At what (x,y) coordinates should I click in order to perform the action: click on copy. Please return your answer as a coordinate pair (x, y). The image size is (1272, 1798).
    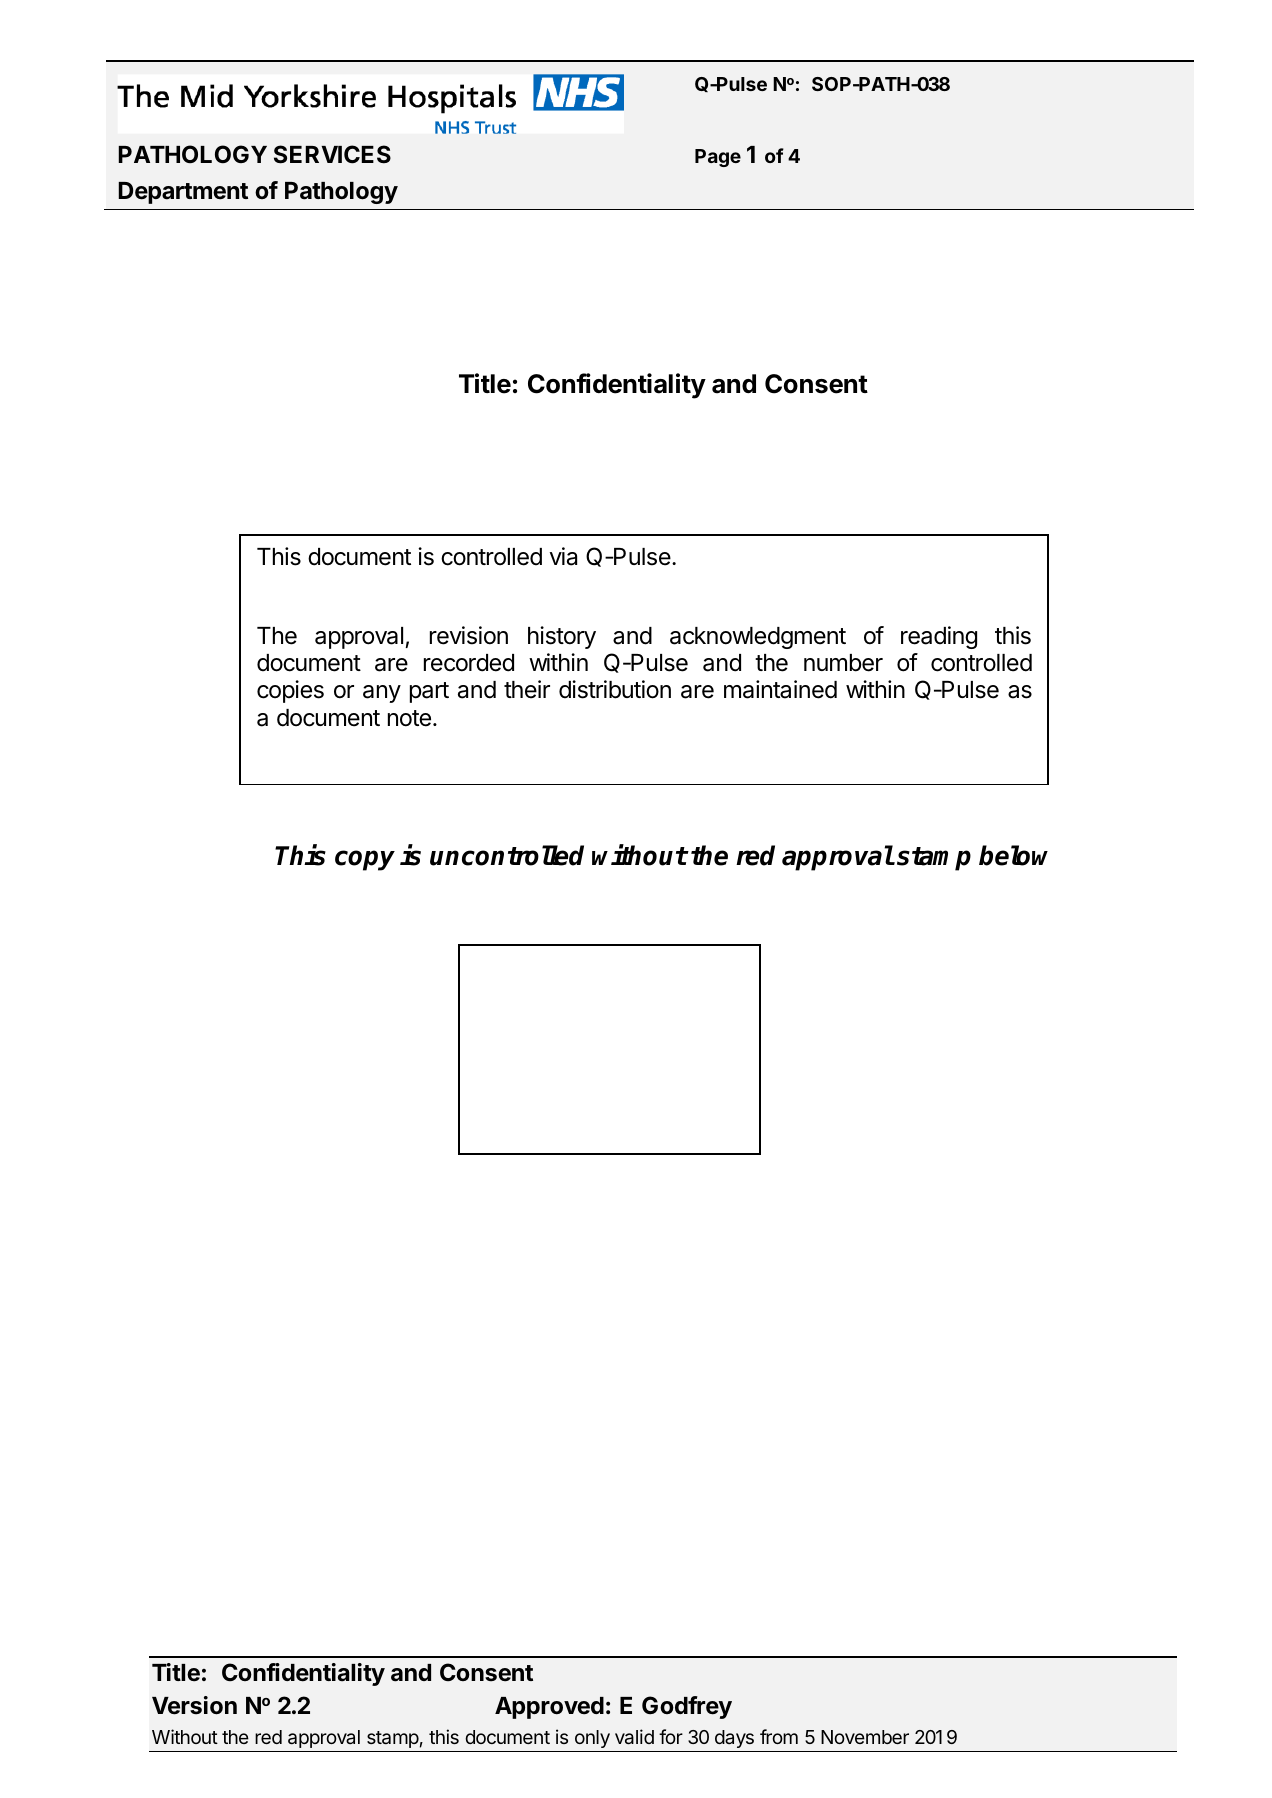
    Looking at the image, I should click on (365, 860).
